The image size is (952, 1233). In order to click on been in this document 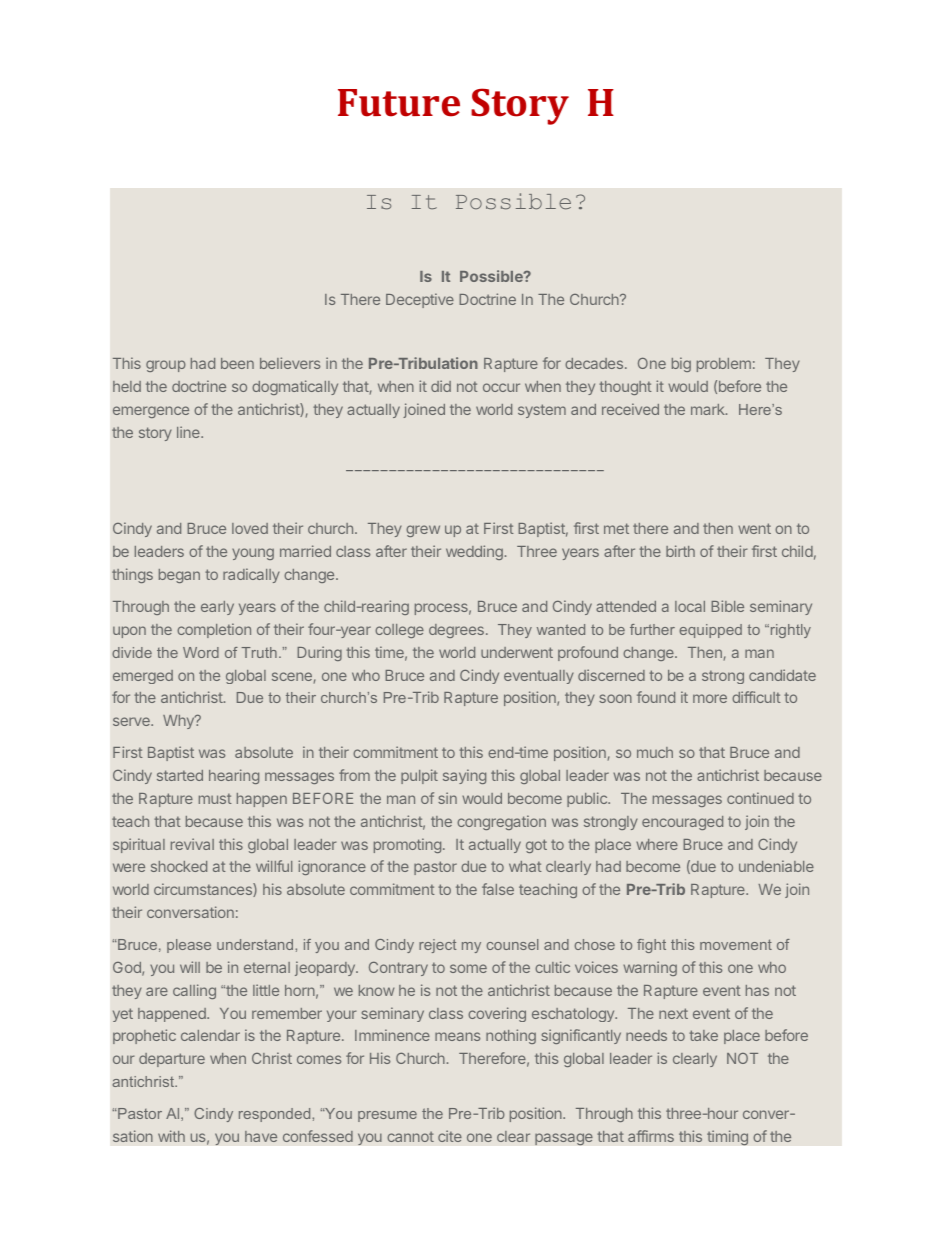, I will do `click(237, 363)`.
